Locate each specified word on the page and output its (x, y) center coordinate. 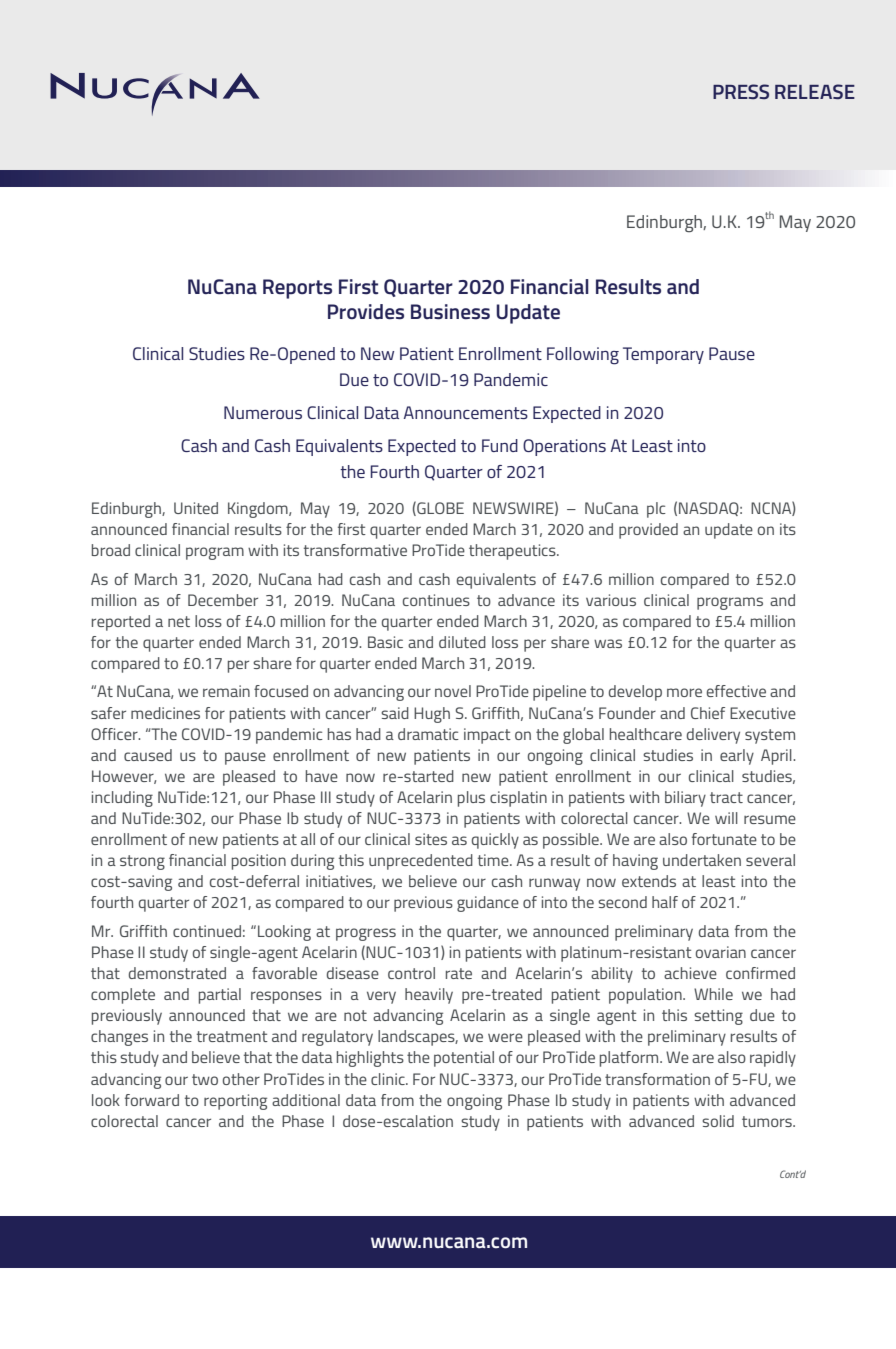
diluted (462, 642)
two (205, 1079)
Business (450, 312)
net (179, 621)
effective (736, 691)
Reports (297, 289)
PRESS (741, 91)
